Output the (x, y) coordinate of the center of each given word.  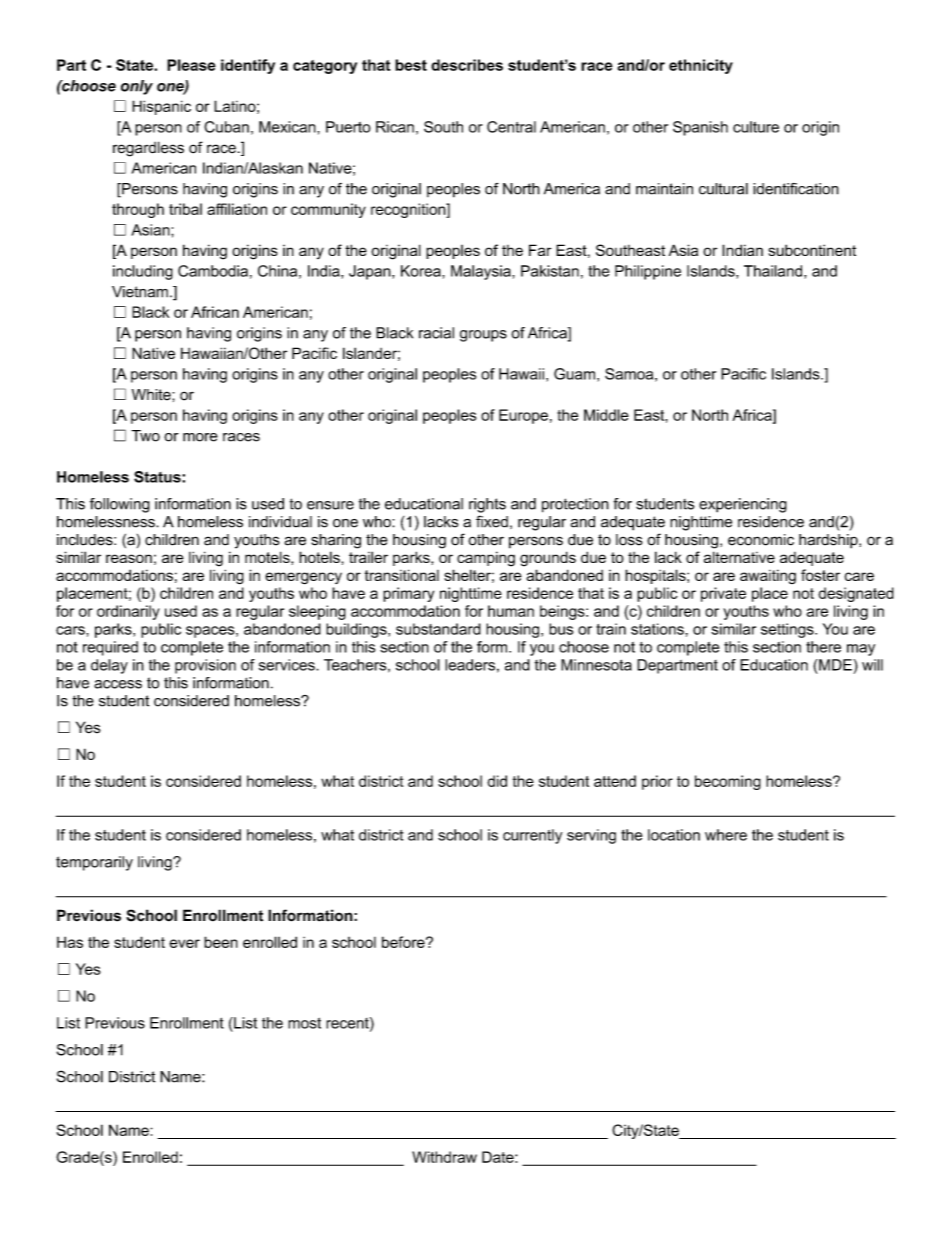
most (304, 1023)
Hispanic (161, 107)
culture (756, 127)
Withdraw (444, 1157)
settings (788, 630)
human (511, 611)
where (726, 835)
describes (467, 65)
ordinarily (128, 612)
